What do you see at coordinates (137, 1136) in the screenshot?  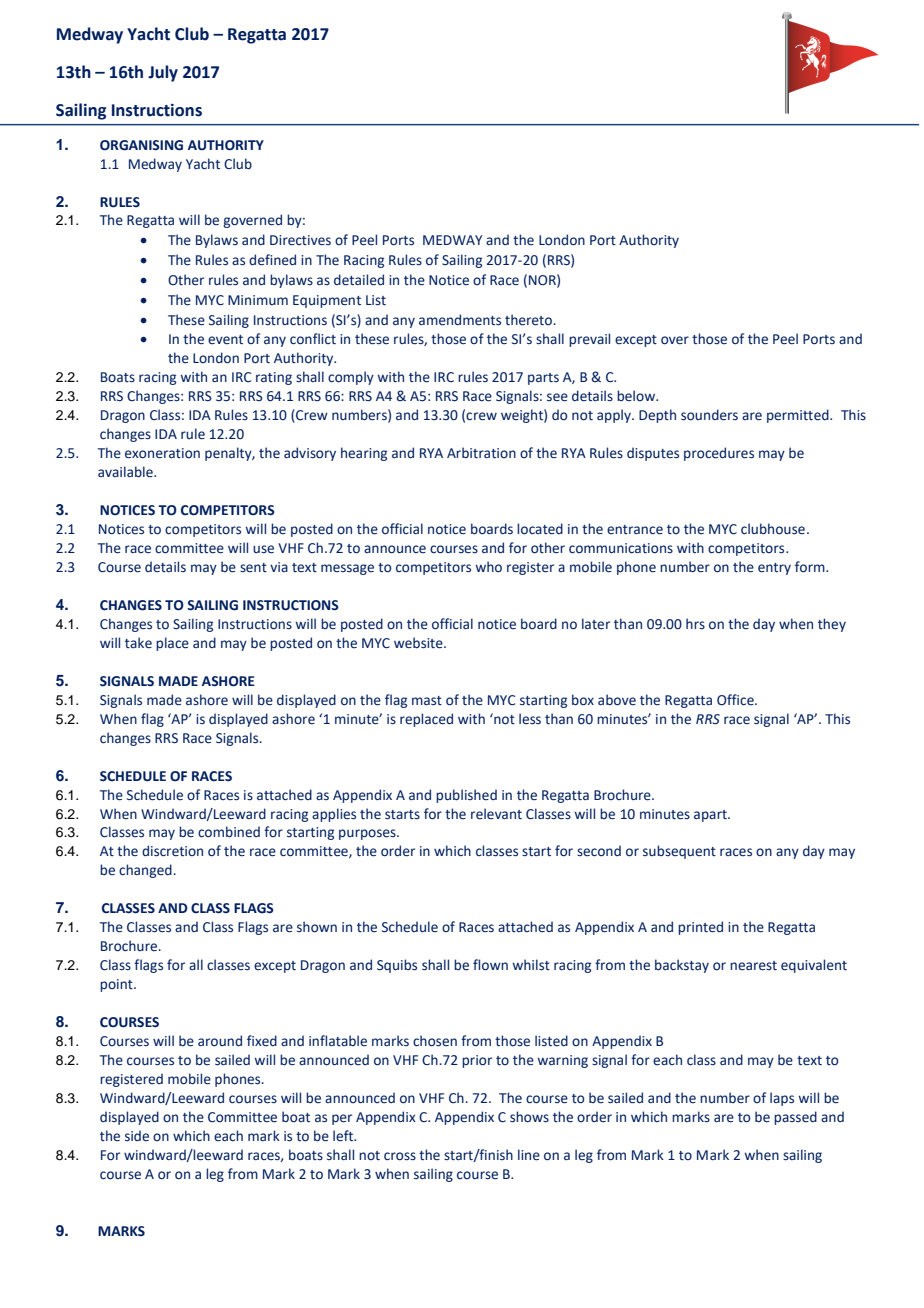 I see `side` at bounding box center [137, 1136].
